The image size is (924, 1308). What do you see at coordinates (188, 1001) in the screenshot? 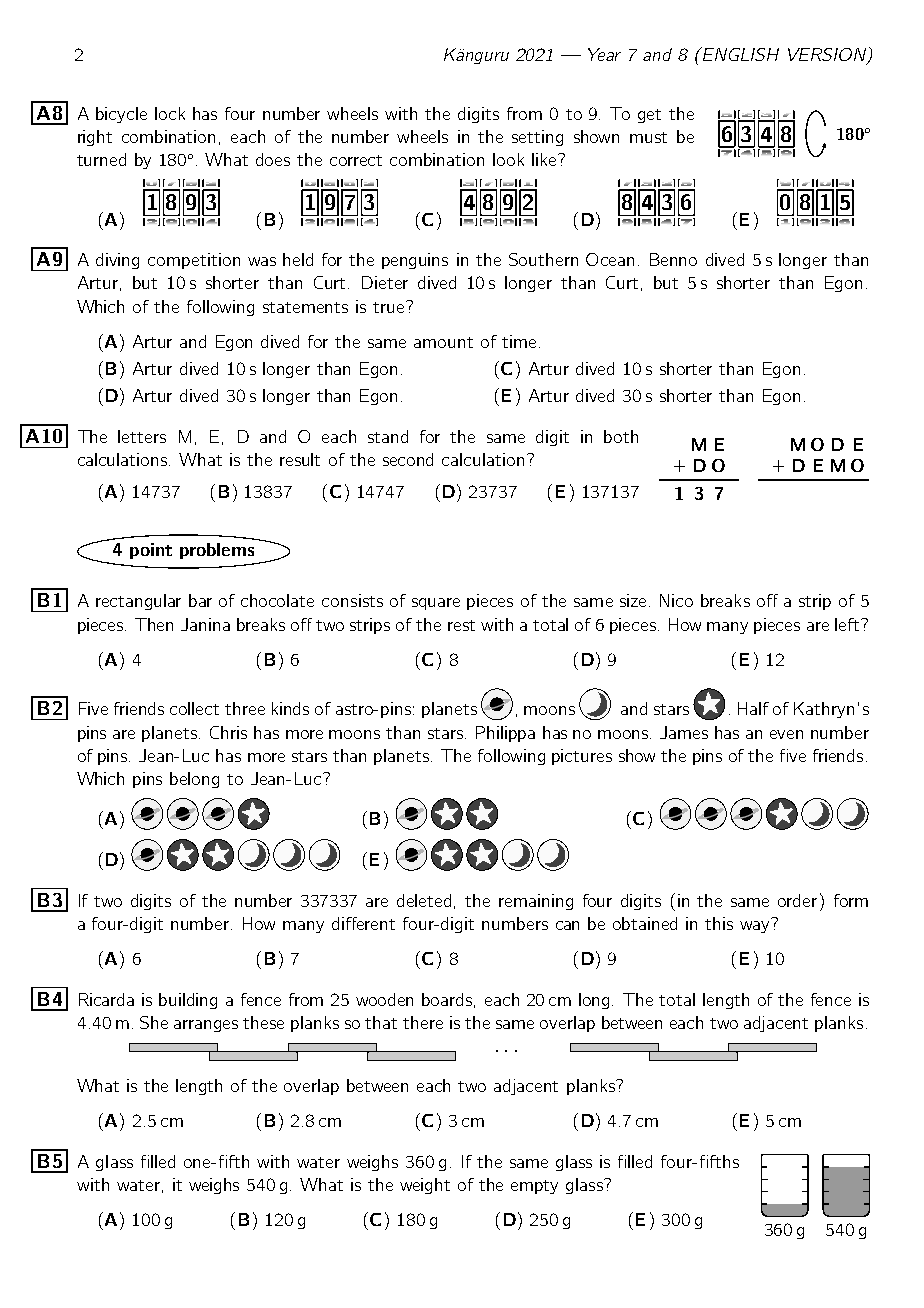
I see `building` at bounding box center [188, 1001].
